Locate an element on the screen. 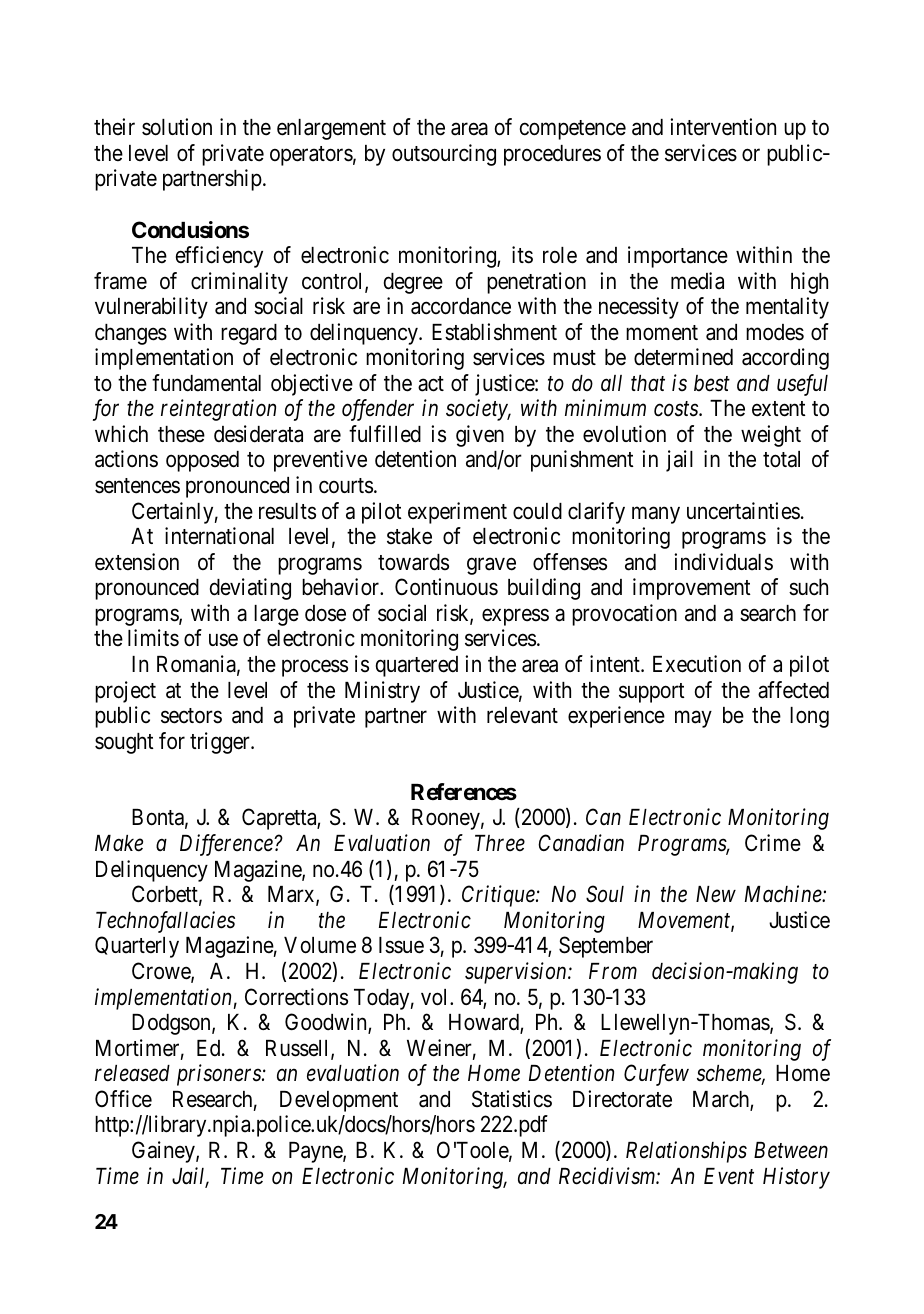 The width and height of the screenshot is (924, 1314). given is located at coordinates (480, 436).
